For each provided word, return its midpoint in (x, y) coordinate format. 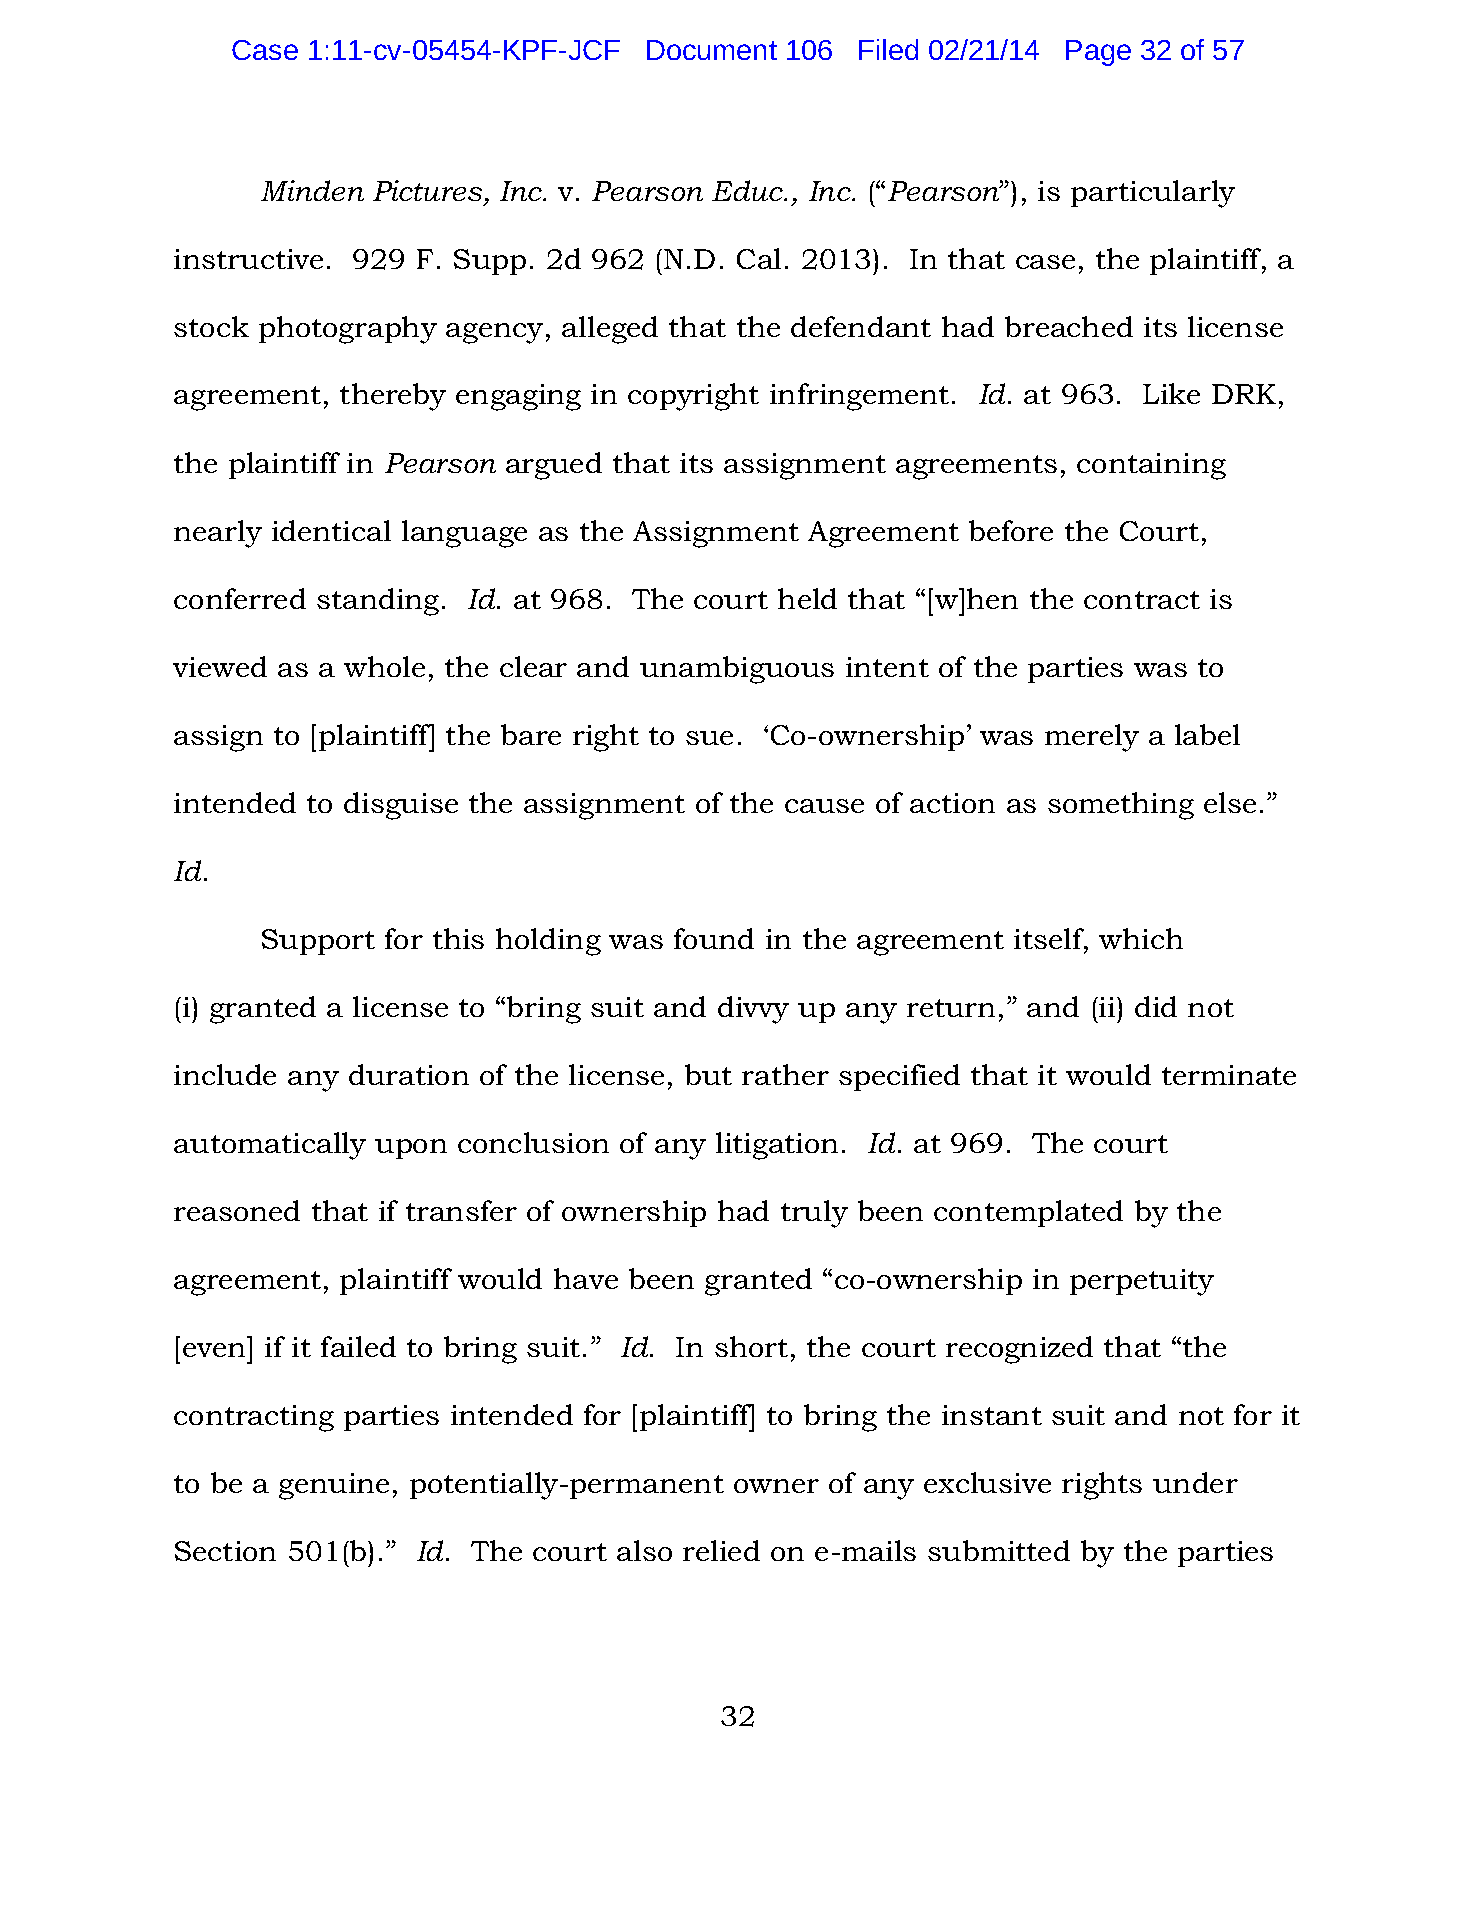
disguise (401, 806)
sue (709, 738)
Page (1098, 53)
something (1121, 806)
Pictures (427, 190)
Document (712, 50)
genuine (334, 1486)
